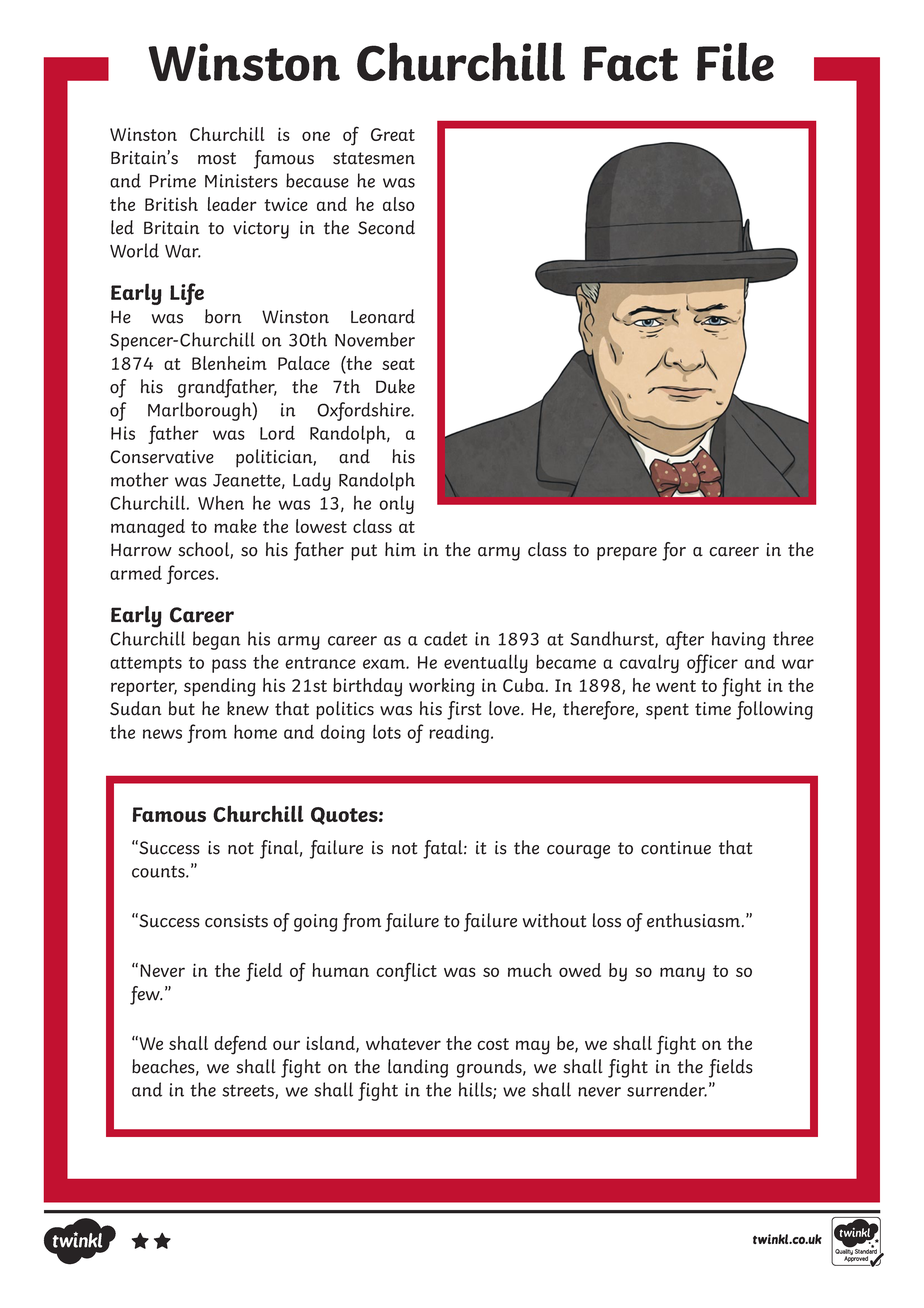 The height and width of the document is (1308, 924). I want to click on defend, so click(240, 1045).
